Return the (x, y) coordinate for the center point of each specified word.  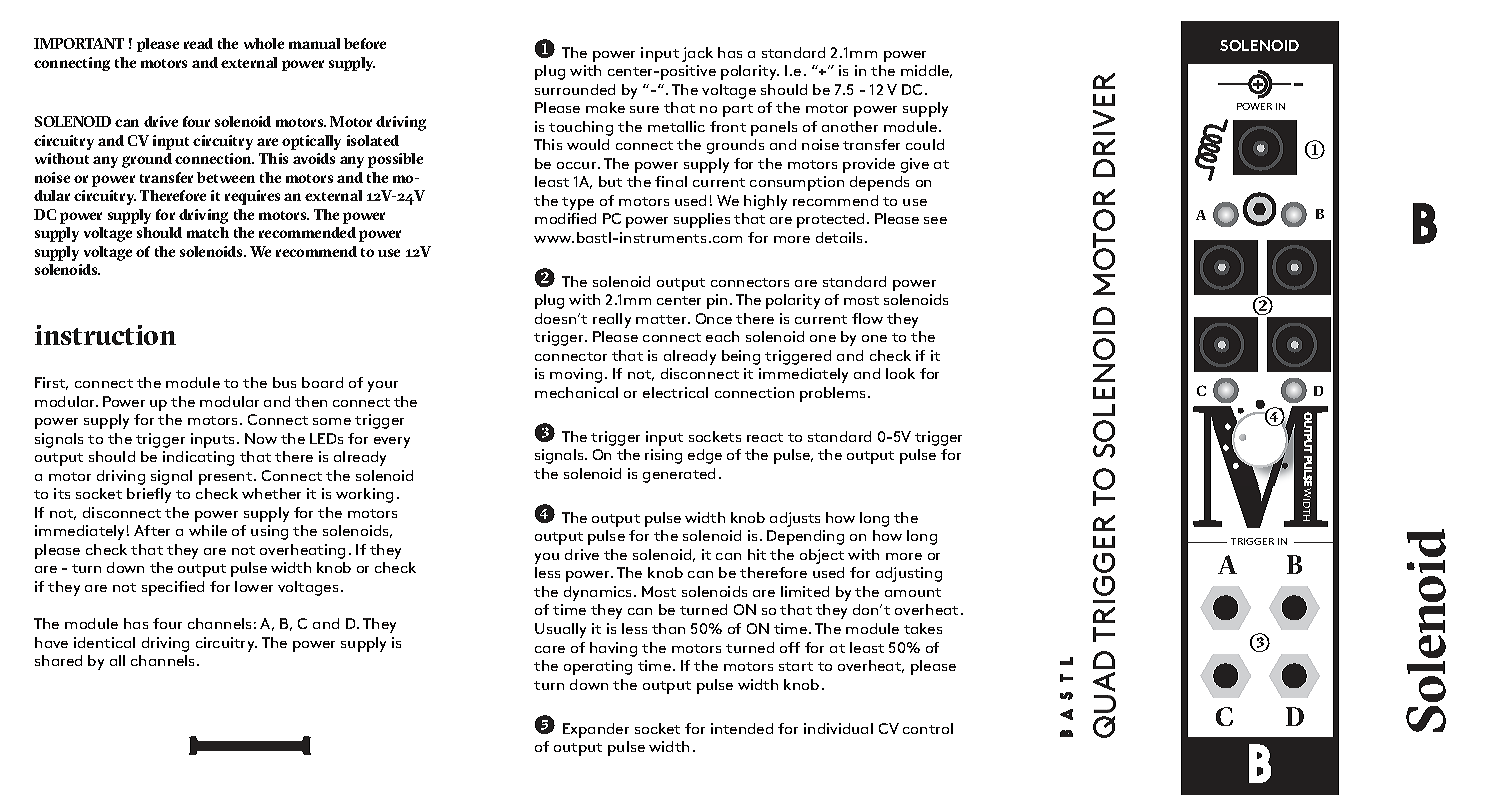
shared (58, 660)
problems (834, 394)
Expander (596, 730)
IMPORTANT (79, 43)
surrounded (575, 89)
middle (926, 71)
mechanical (576, 392)
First (51, 383)
